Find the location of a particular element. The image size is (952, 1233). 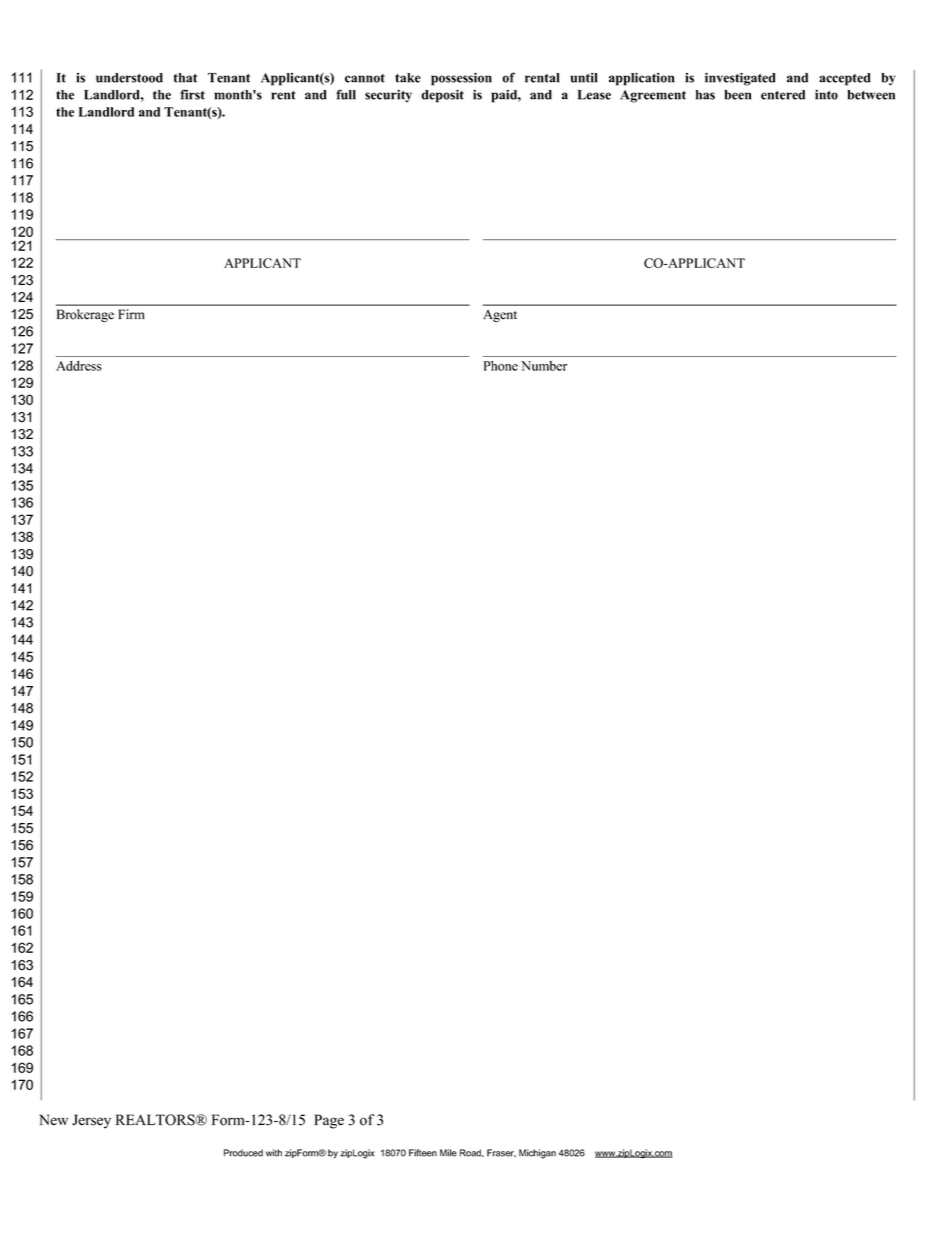

entered is located at coordinates (783, 95).
